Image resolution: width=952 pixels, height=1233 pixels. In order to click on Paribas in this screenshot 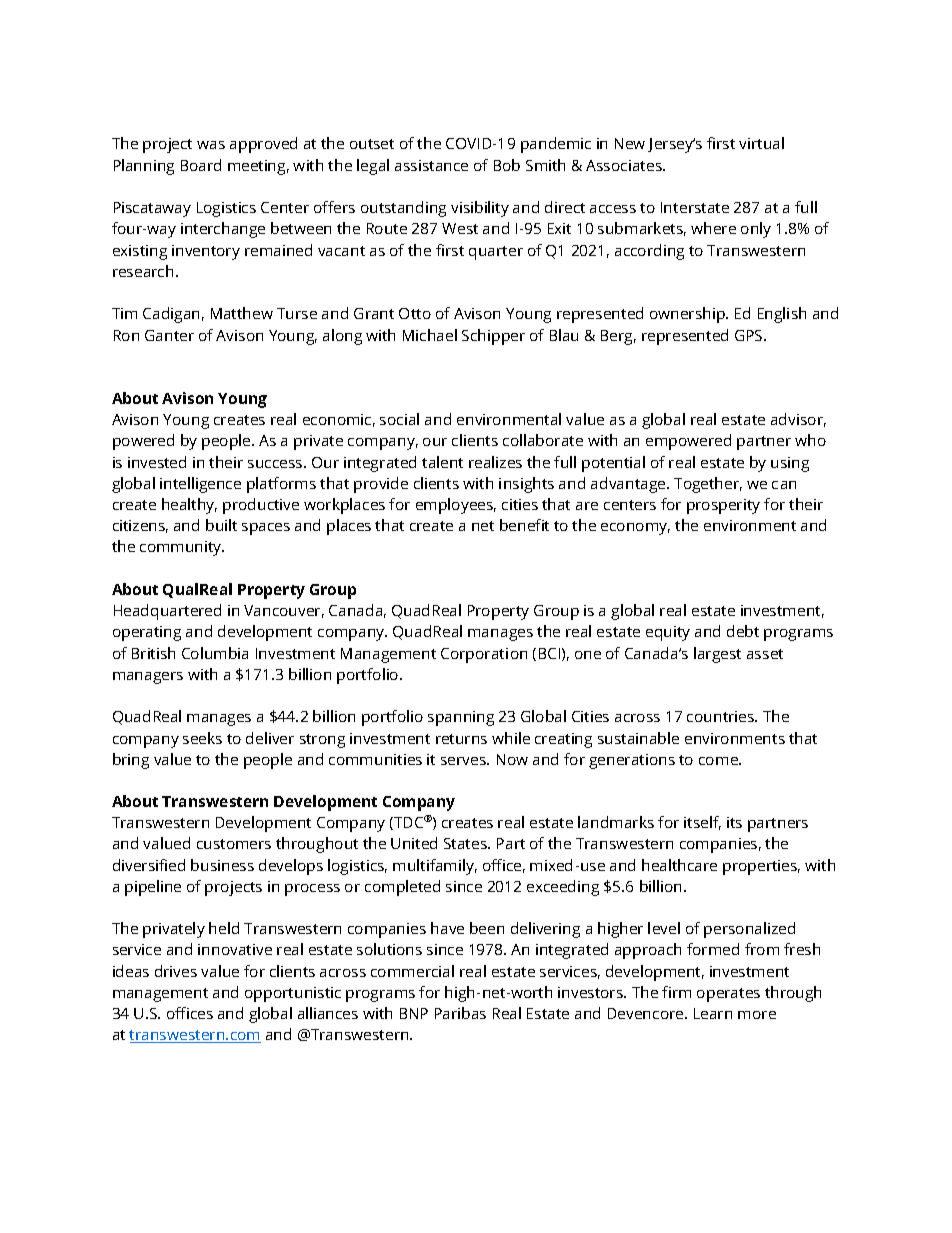, I will do `click(460, 1013)`.
